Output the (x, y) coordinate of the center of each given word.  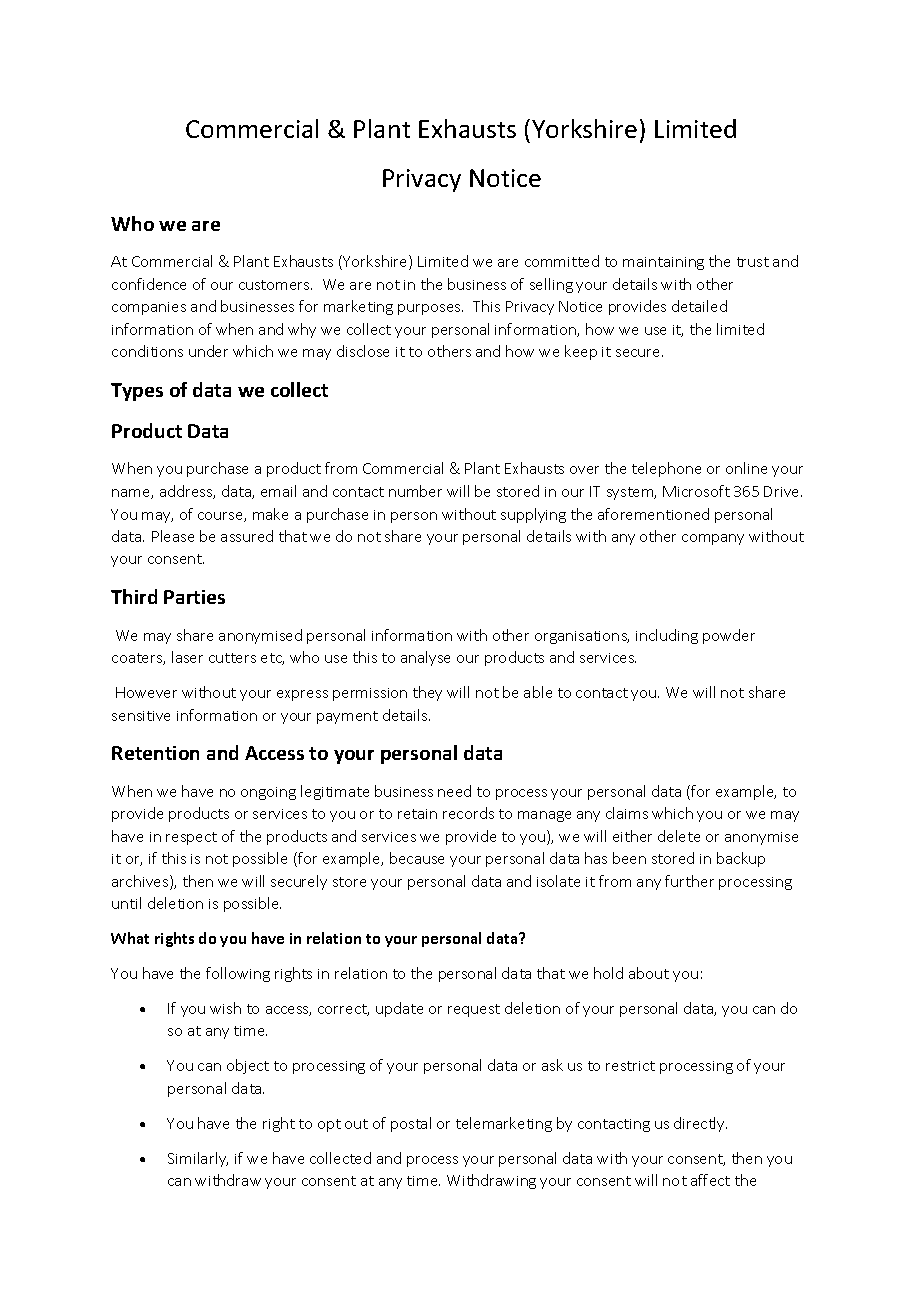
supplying (533, 515)
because (417, 858)
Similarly (198, 1159)
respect (191, 838)
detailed (699, 306)
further (689, 881)
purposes (430, 309)
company (713, 539)
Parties (194, 597)
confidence (149, 284)
